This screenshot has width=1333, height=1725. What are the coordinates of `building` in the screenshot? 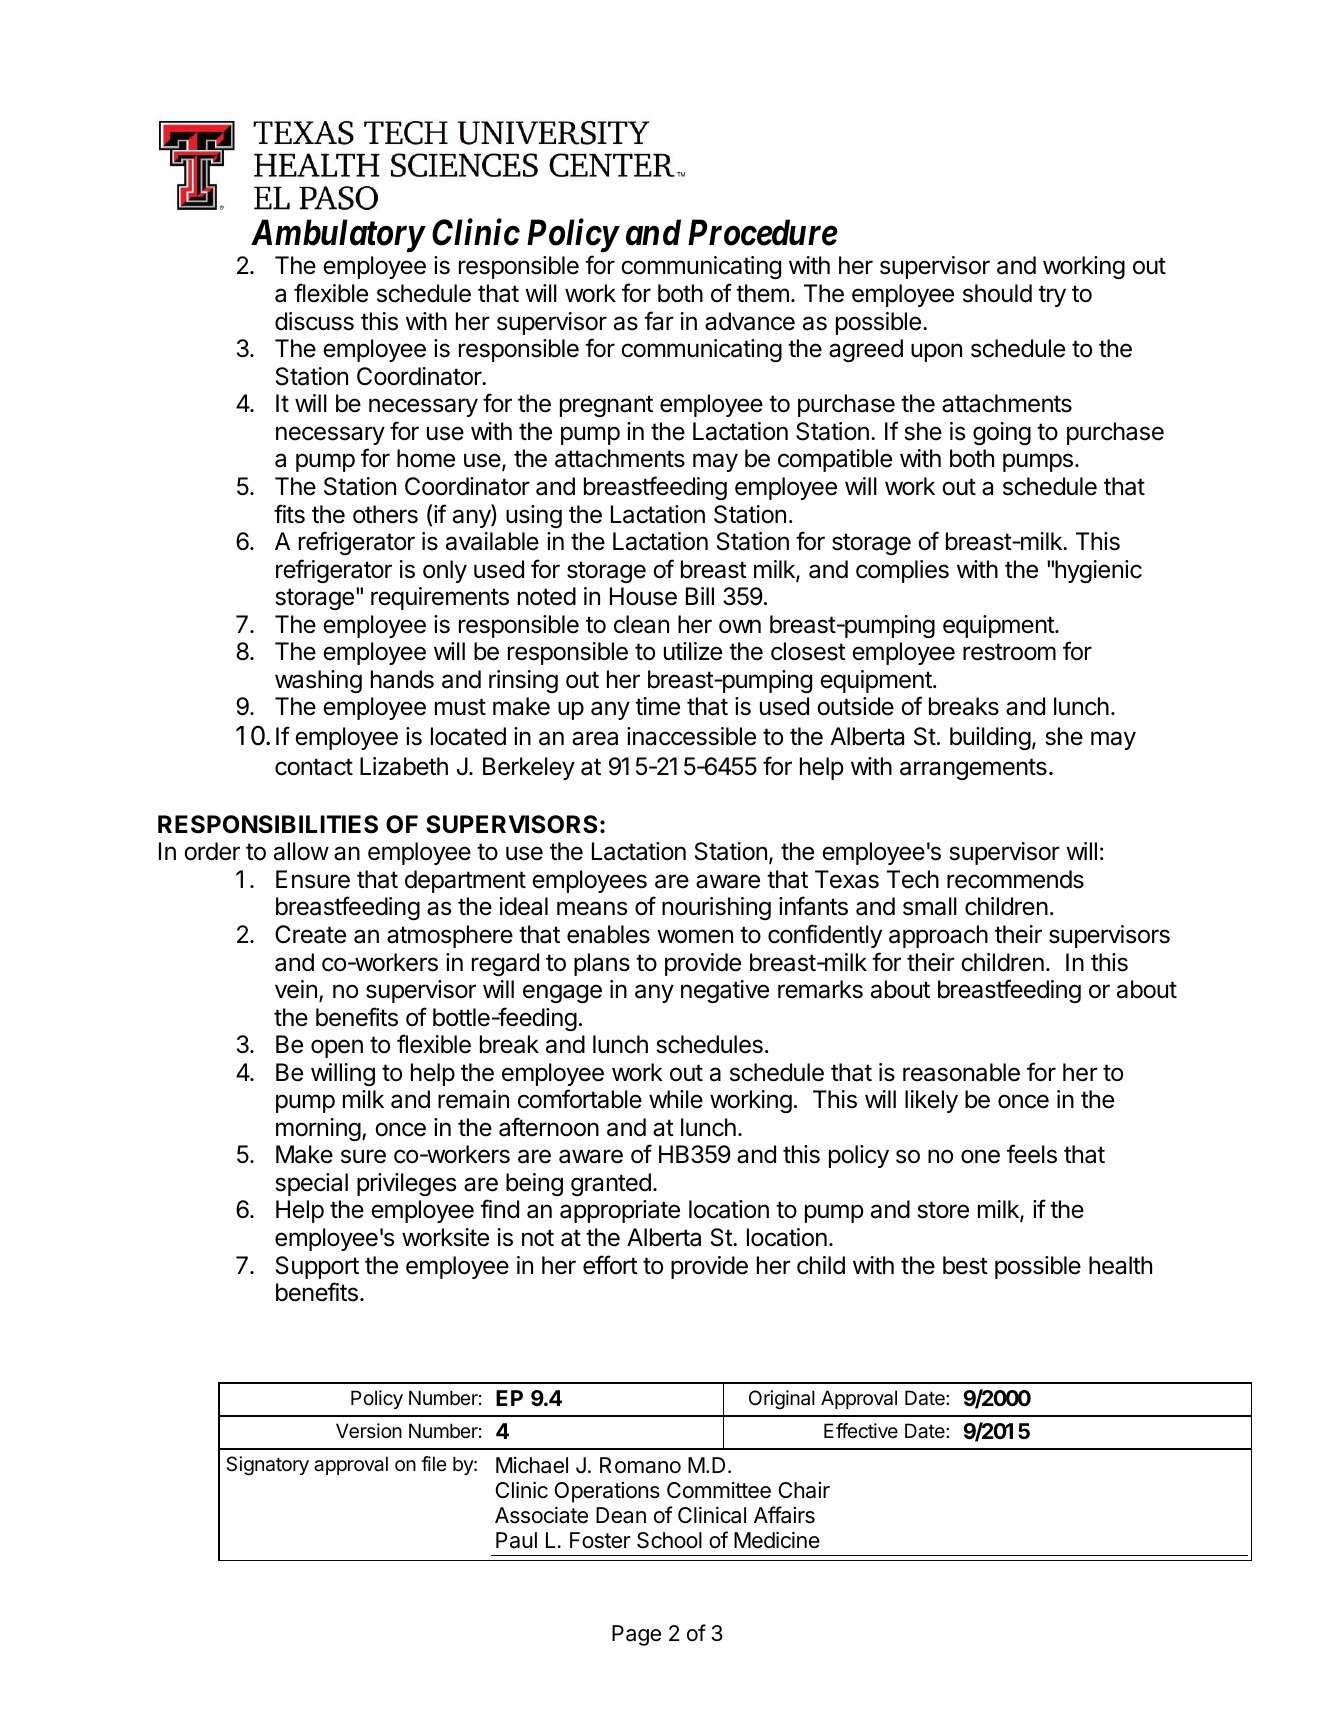 It's located at (990, 738).
